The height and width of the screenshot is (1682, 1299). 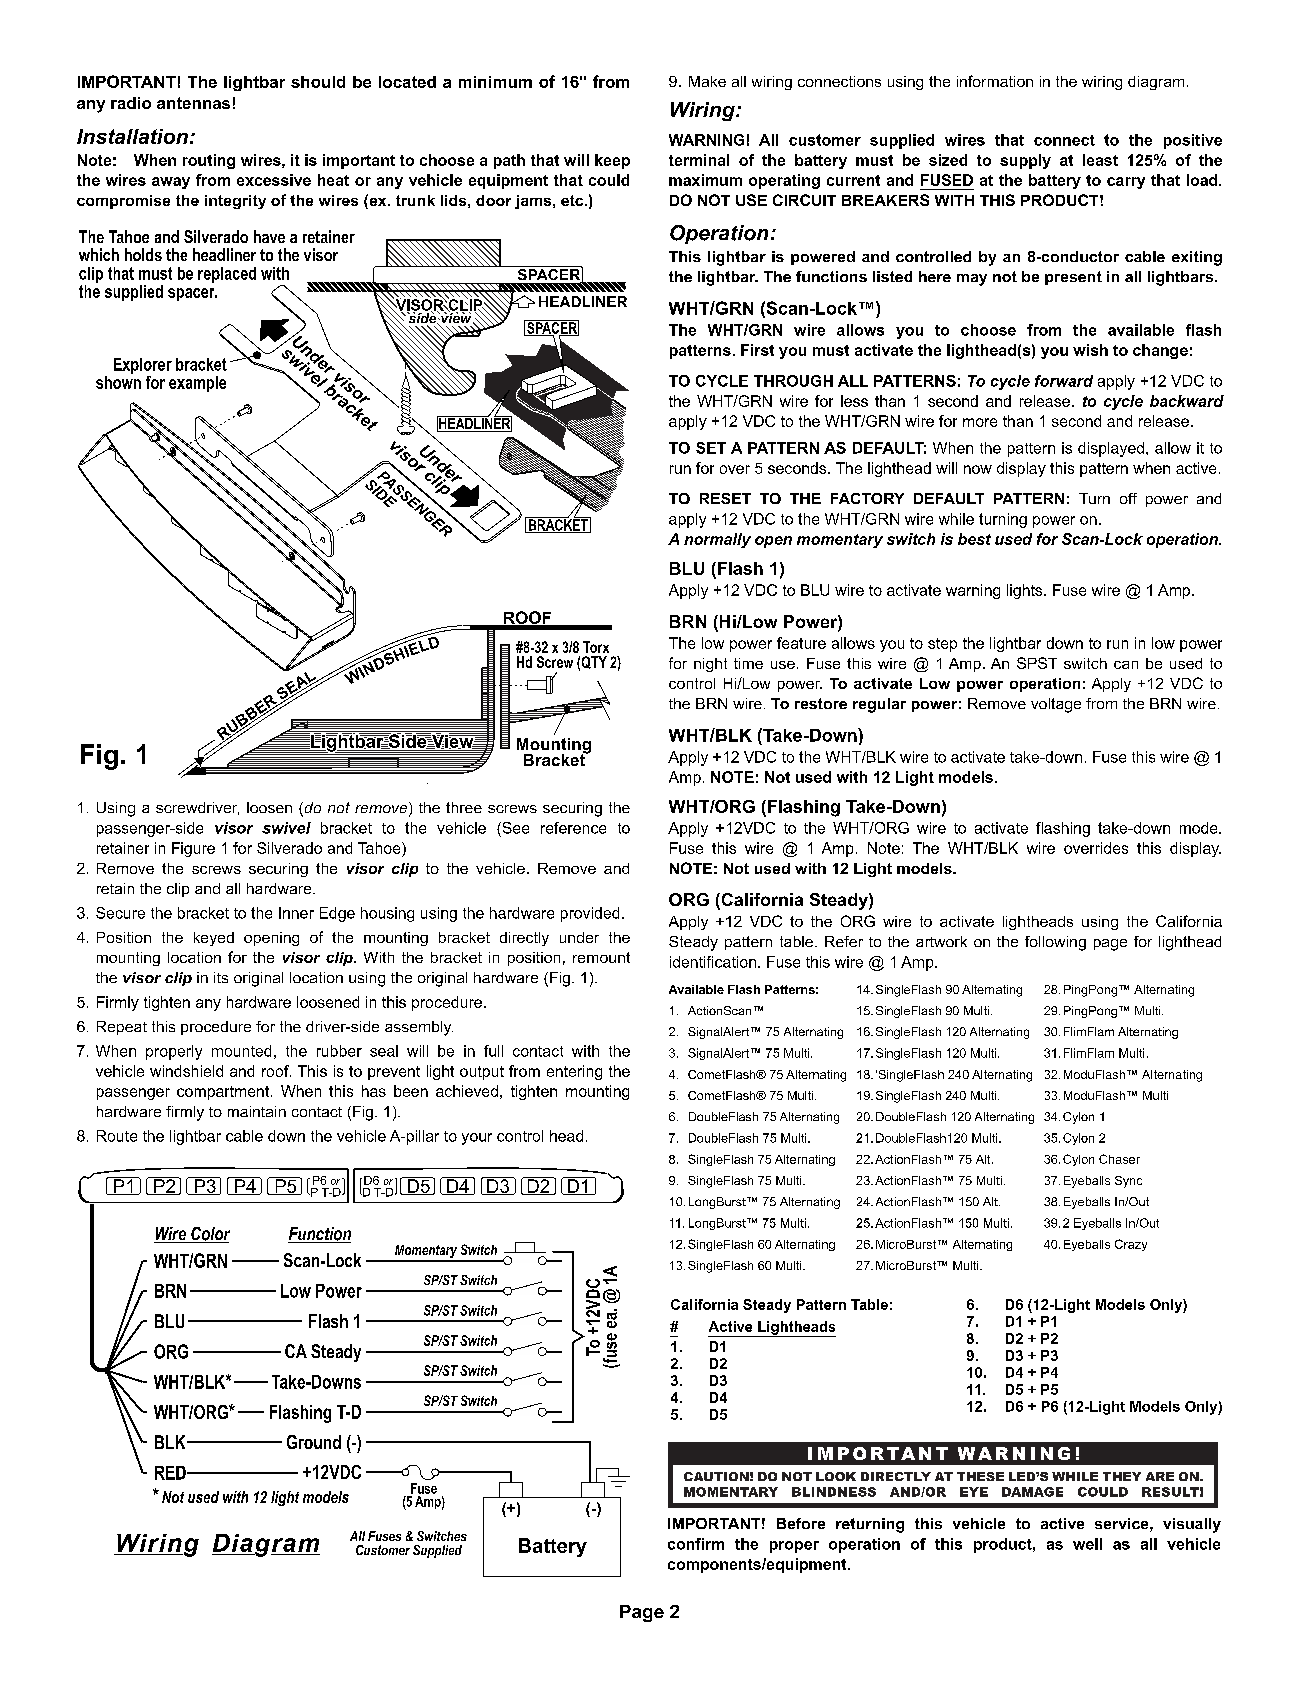 I want to click on antennas, so click(x=193, y=103).
